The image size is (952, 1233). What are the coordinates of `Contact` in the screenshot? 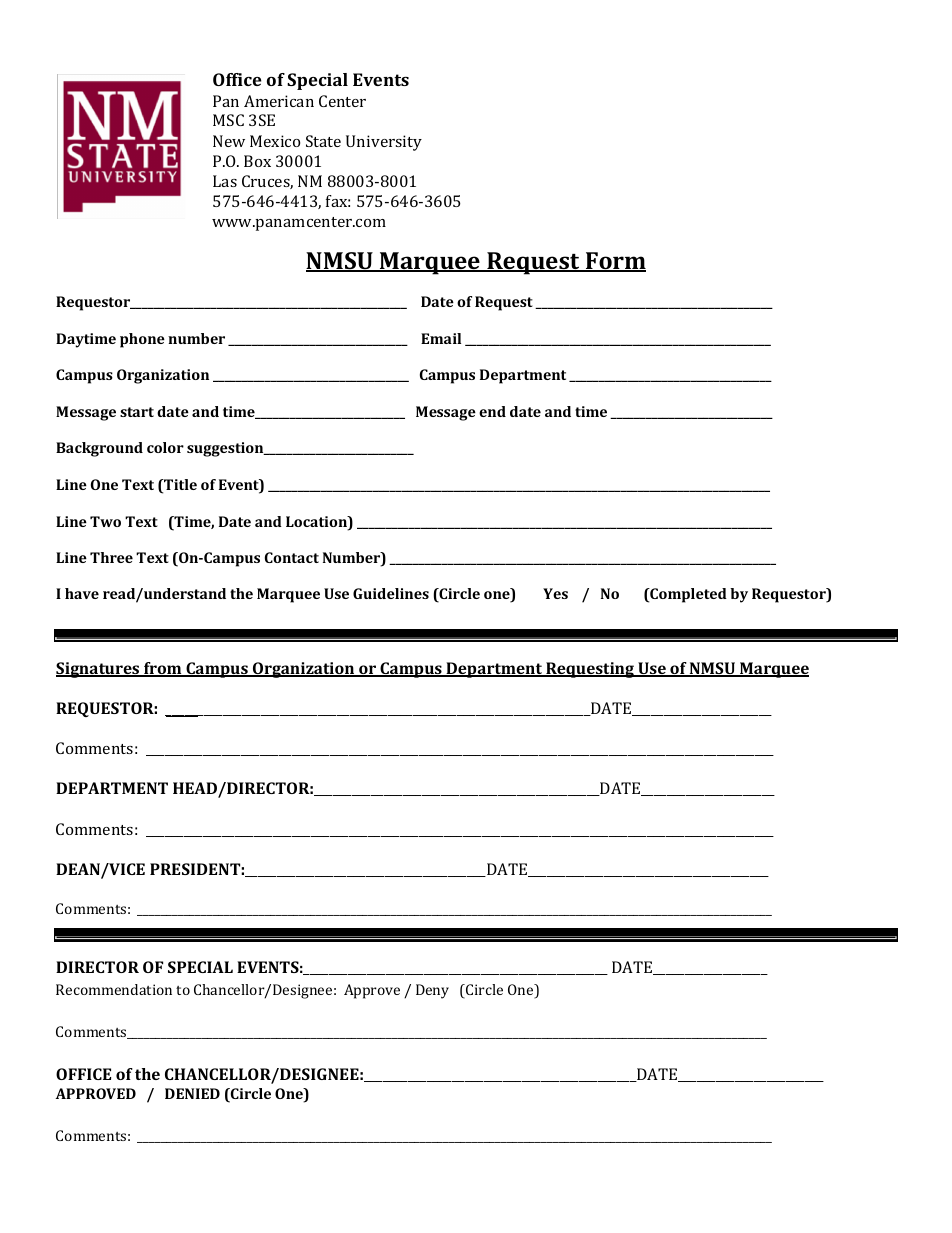 It's located at (292, 557).
